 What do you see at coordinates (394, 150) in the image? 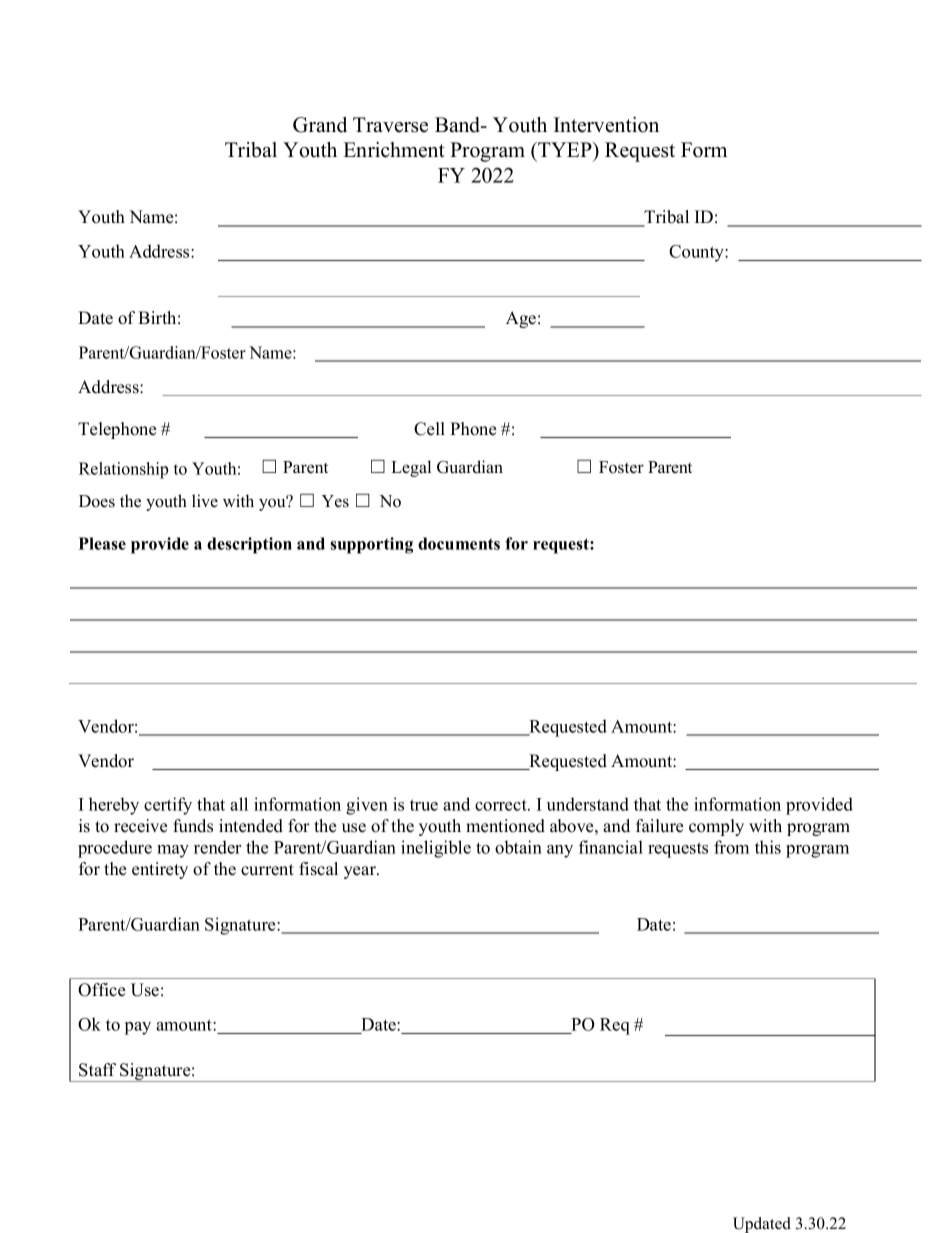
I see `Enrichment` at bounding box center [394, 150].
